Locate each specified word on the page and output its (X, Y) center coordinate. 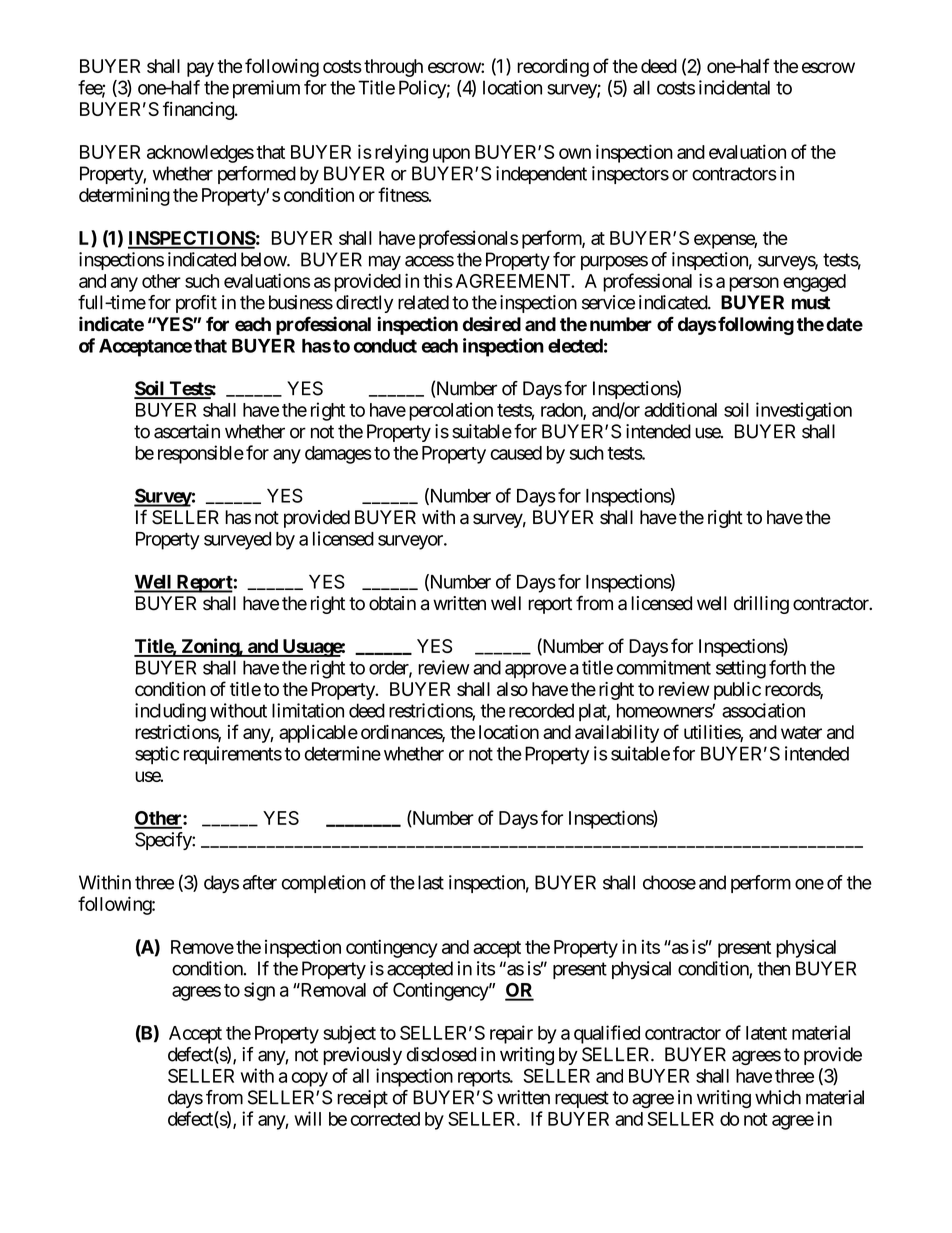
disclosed (441, 1054)
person (754, 284)
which (778, 1097)
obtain (392, 603)
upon (451, 155)
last (431, 882)
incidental (734, 87)
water (801, 732)
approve (536, 671)
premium (266, 89)
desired (492, 324)
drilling (761, 605)
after (260, 882)
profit (196, 304)
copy (310, 1079)
